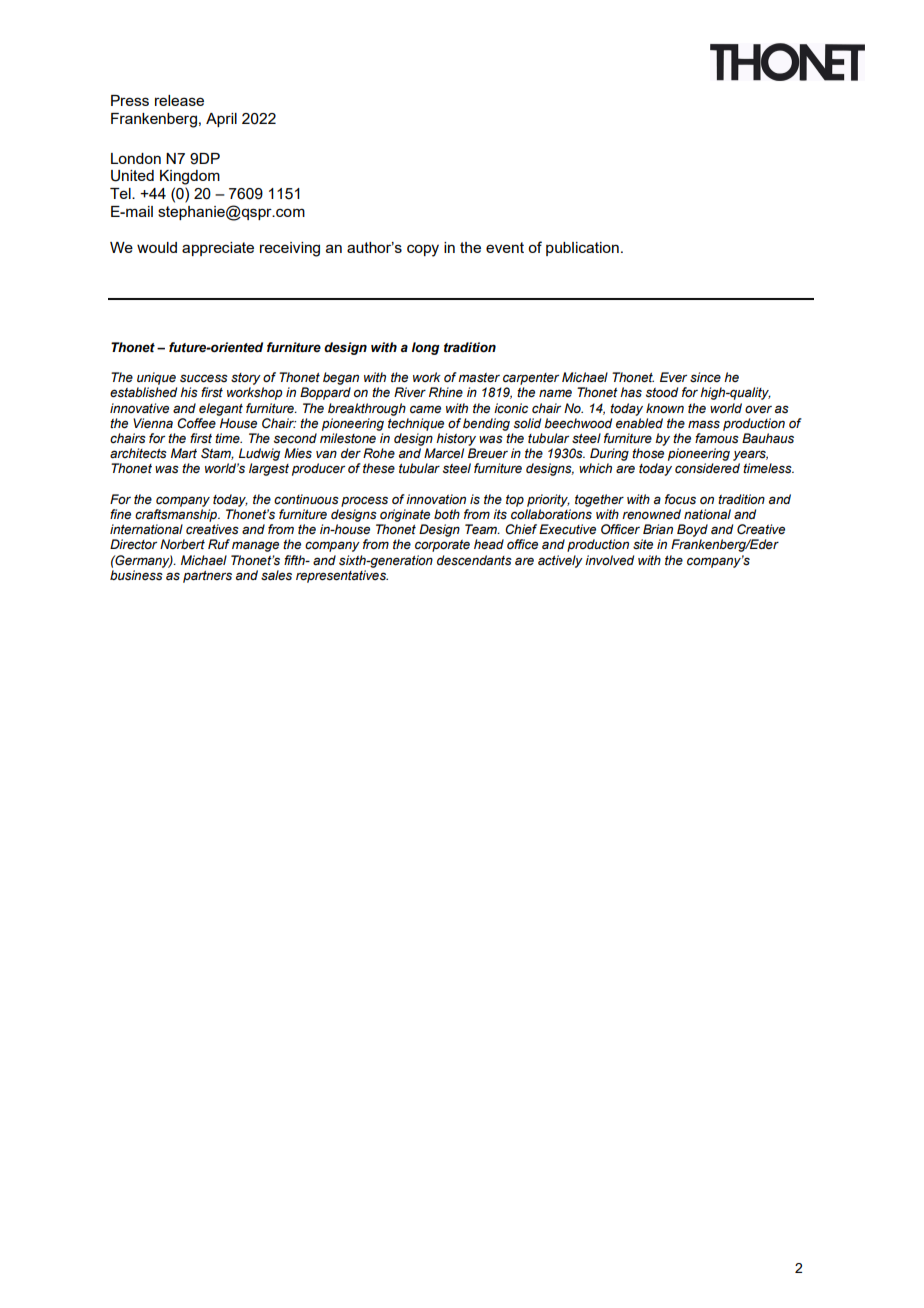  Describe the element at coordinates (218, 249) in the screenshot. I see `appreciate` at that location.
